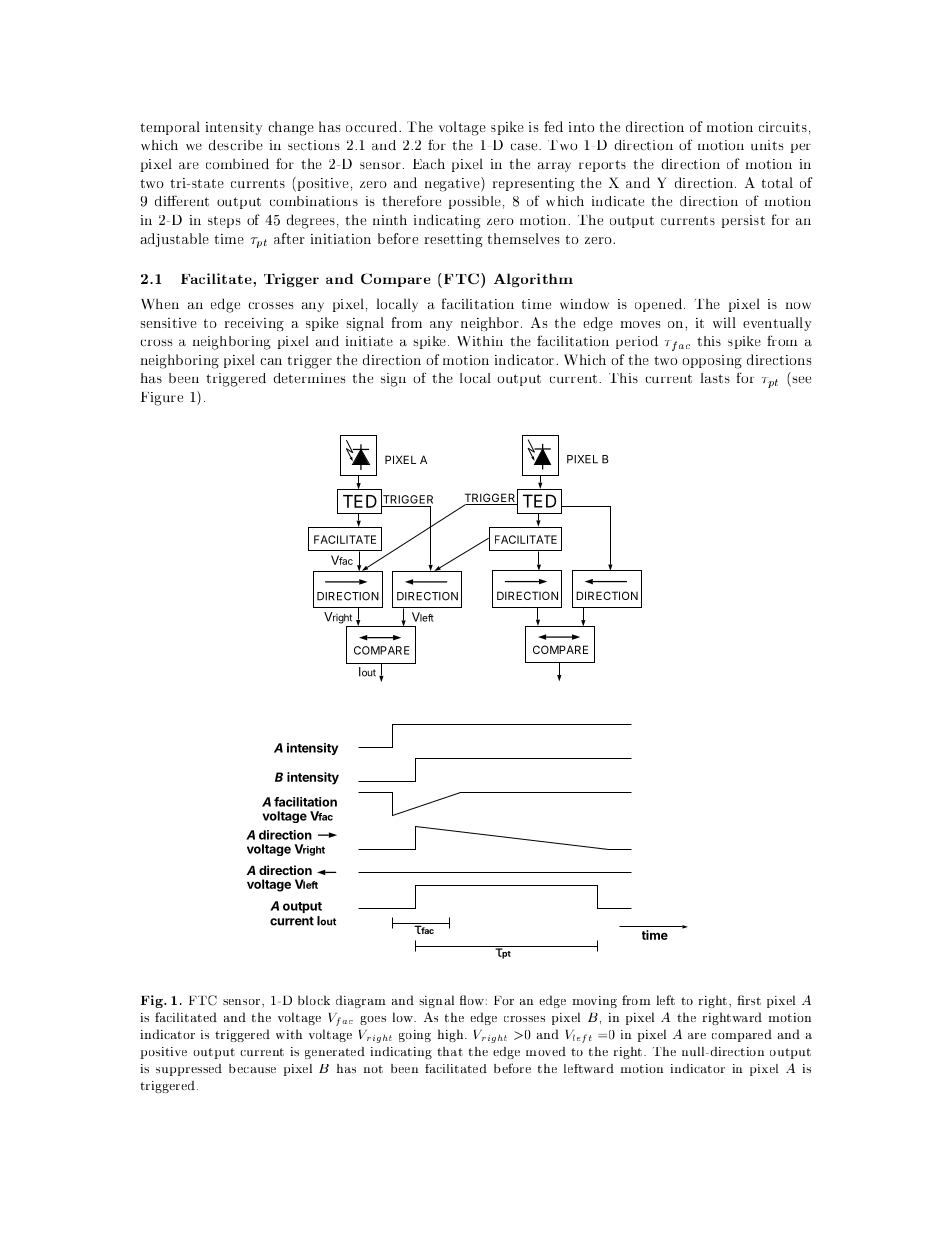 This screenshot has height=1233, width=952. I want to click on high, so click(451, 1035).
